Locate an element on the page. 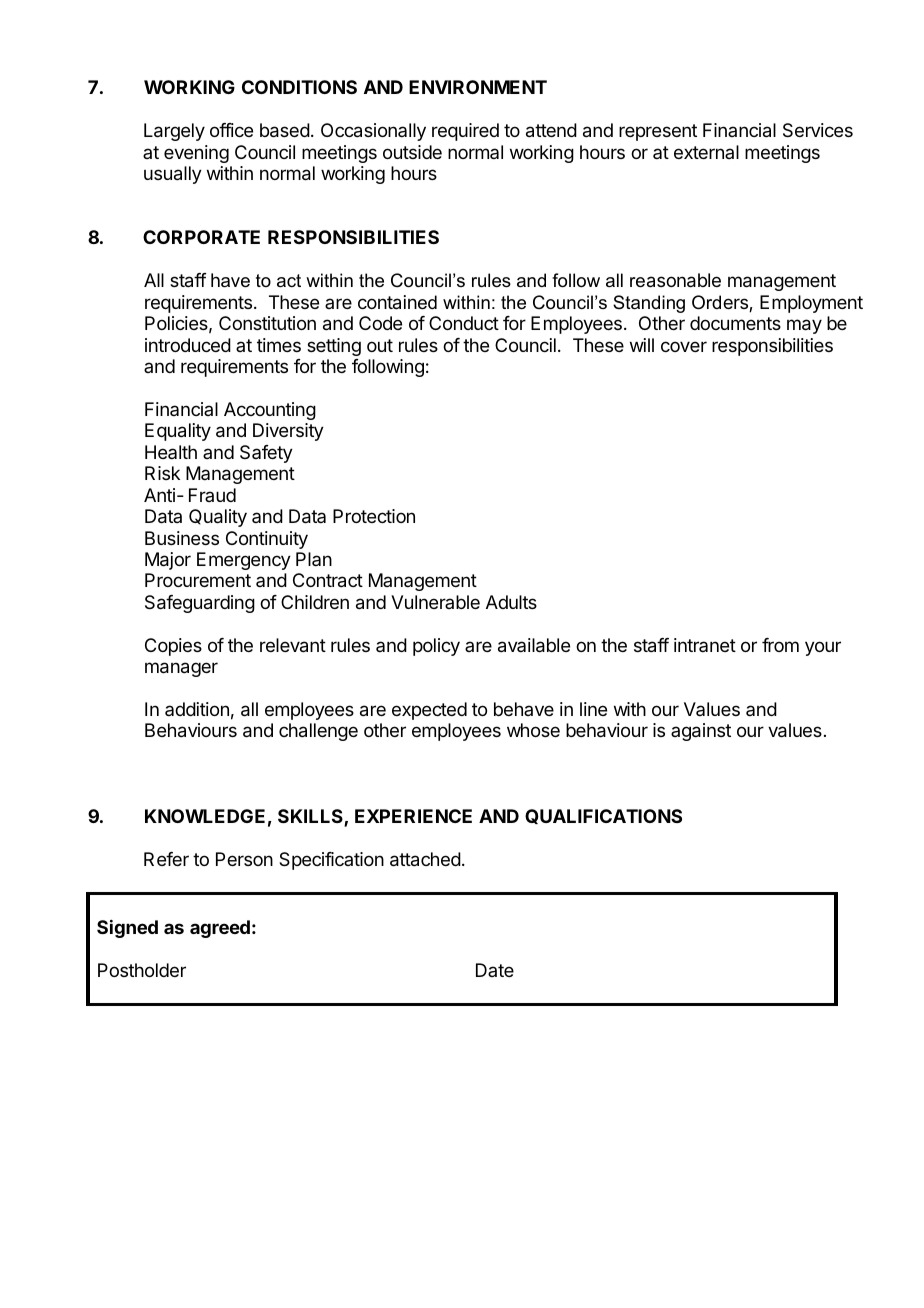  office is located at coordinates (231, 130).
